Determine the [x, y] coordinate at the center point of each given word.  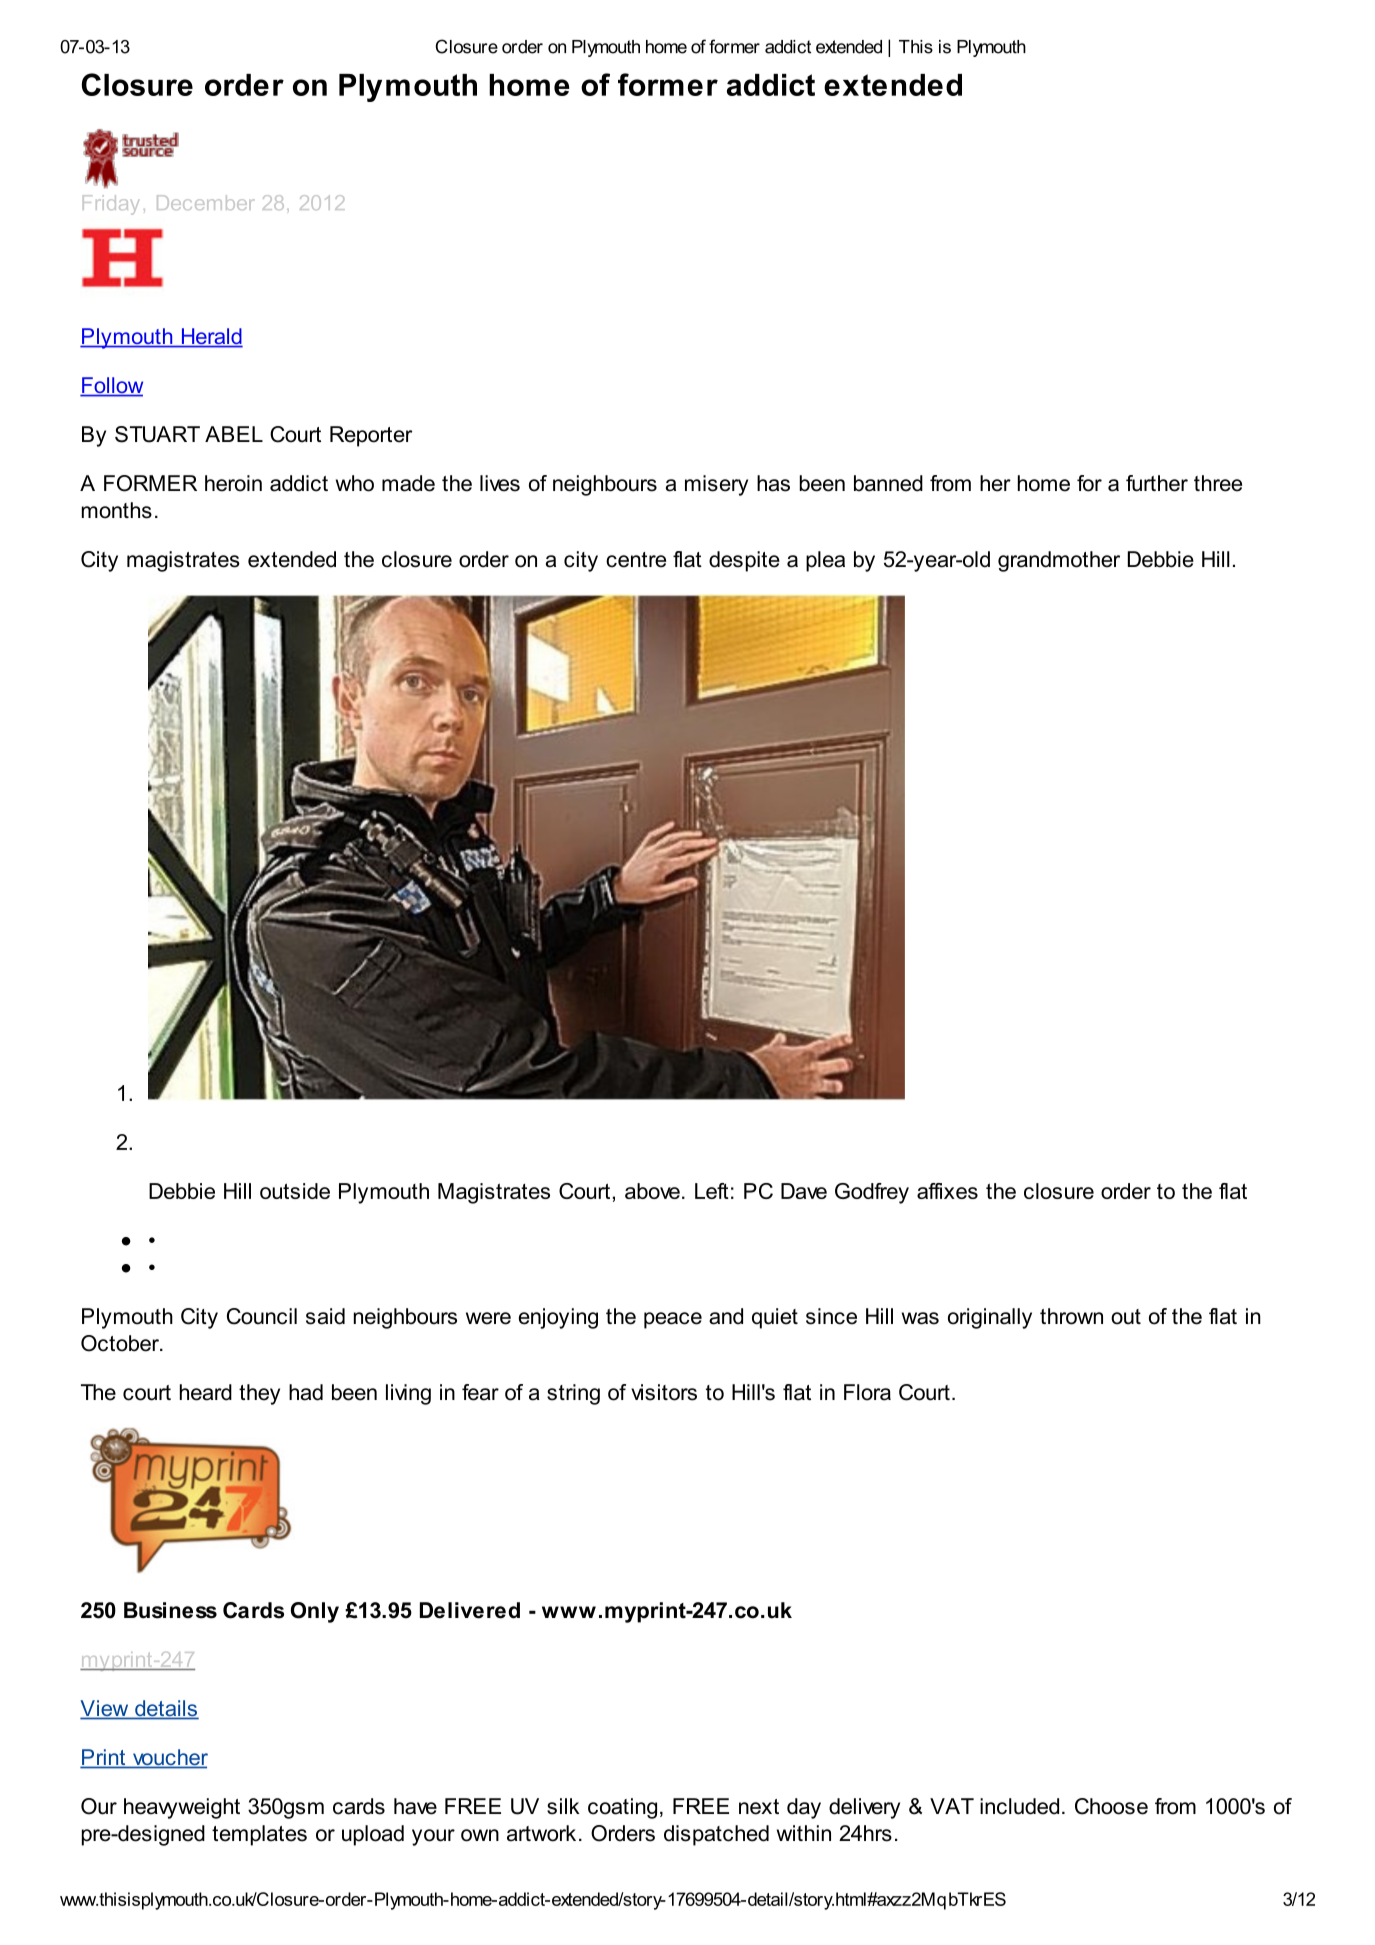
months [117, 510]
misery [716, 485]
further [1157, 483]
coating [622, 1808]
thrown [1071, 1316]
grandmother [1059, 561]
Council [262, 1316]
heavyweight [182, 1808]
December [205, 202]
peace [673, 1320]
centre [636, 560]
